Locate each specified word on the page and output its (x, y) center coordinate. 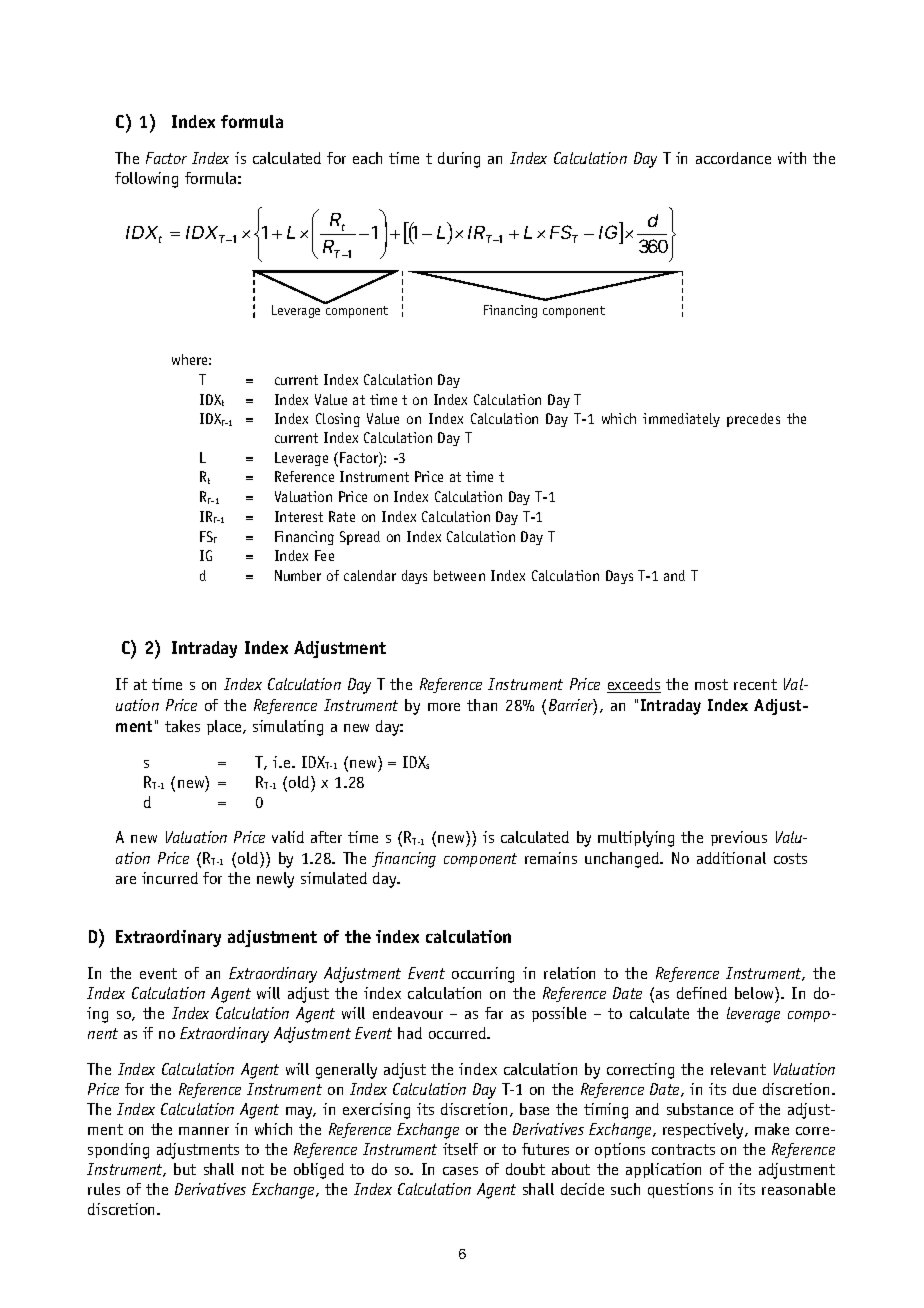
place (225, 727)
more (444, 707)
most (711, 684)
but (185, 1169)
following (146, 180)
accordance (733, 158)
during (459, 160)
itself (460, 1149)
